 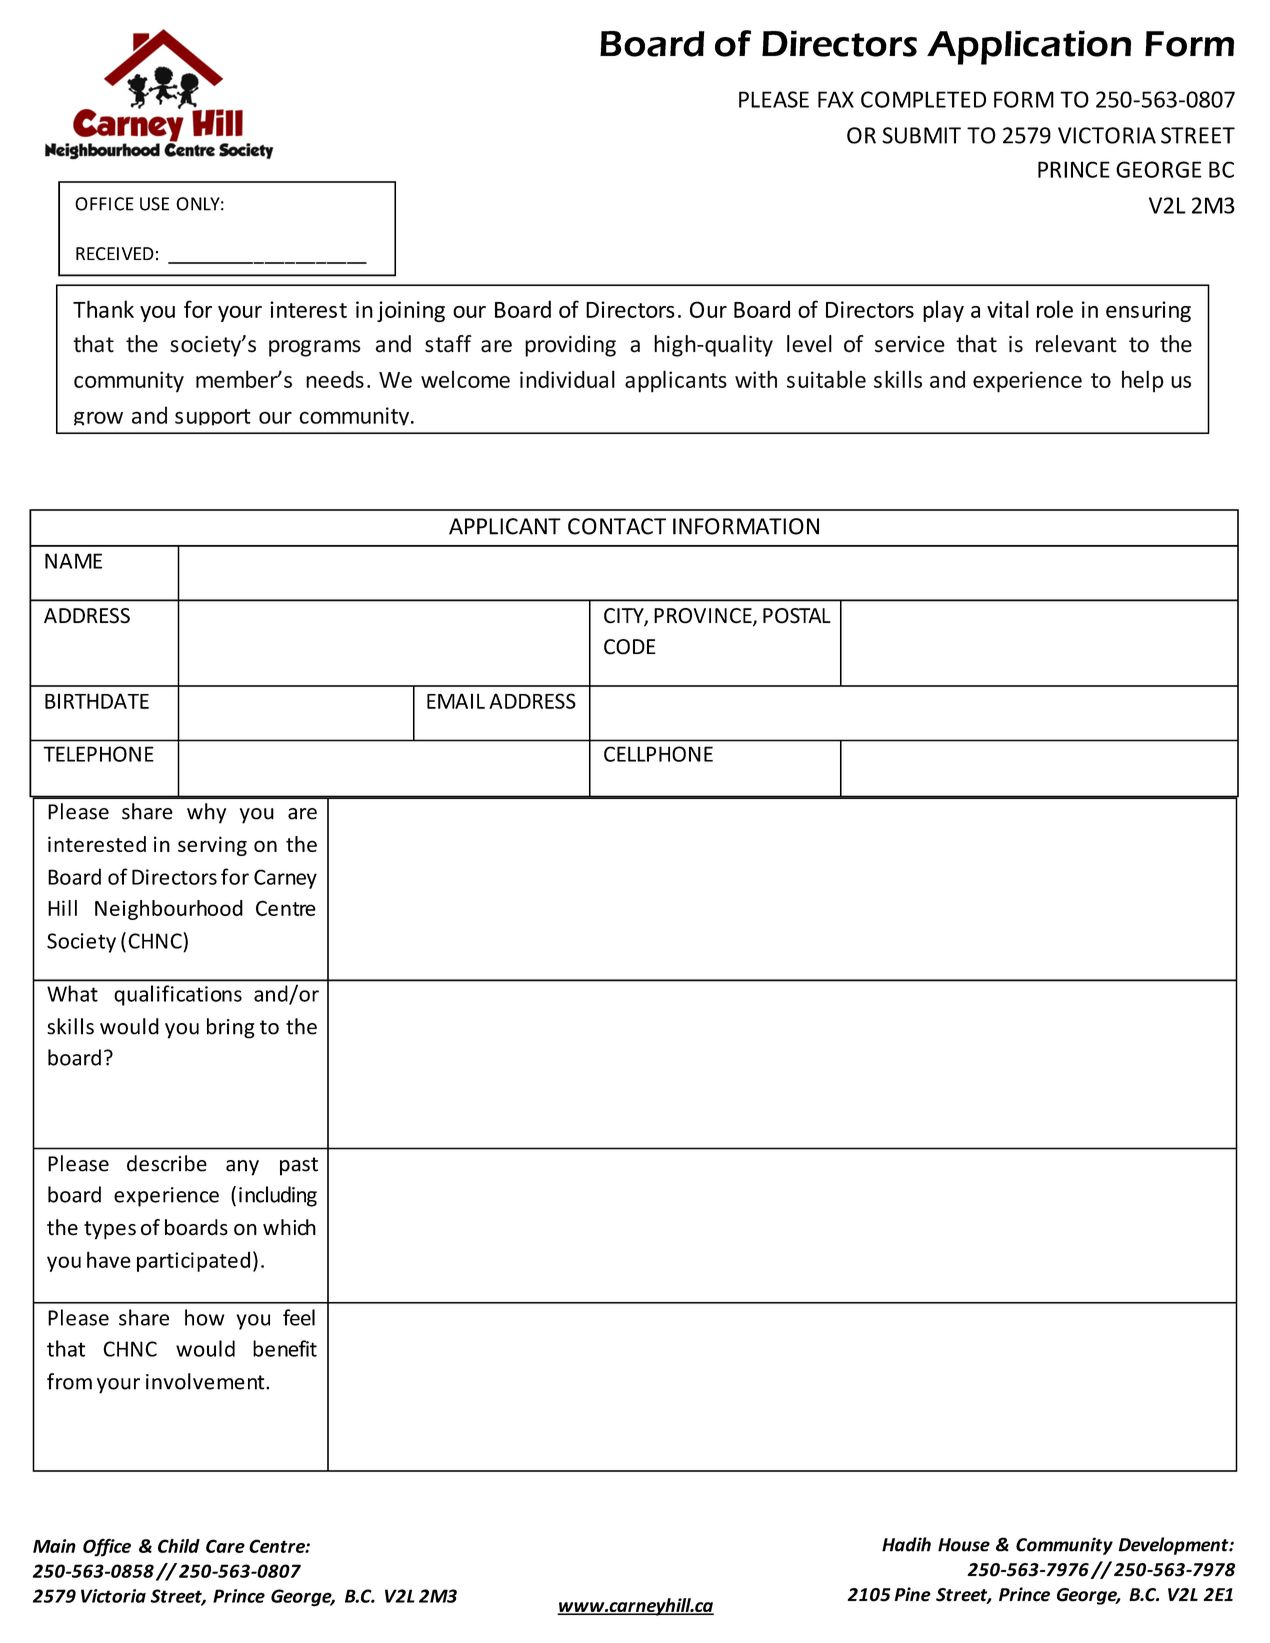 I want to click on Child, so click(x=179, y=1546).
